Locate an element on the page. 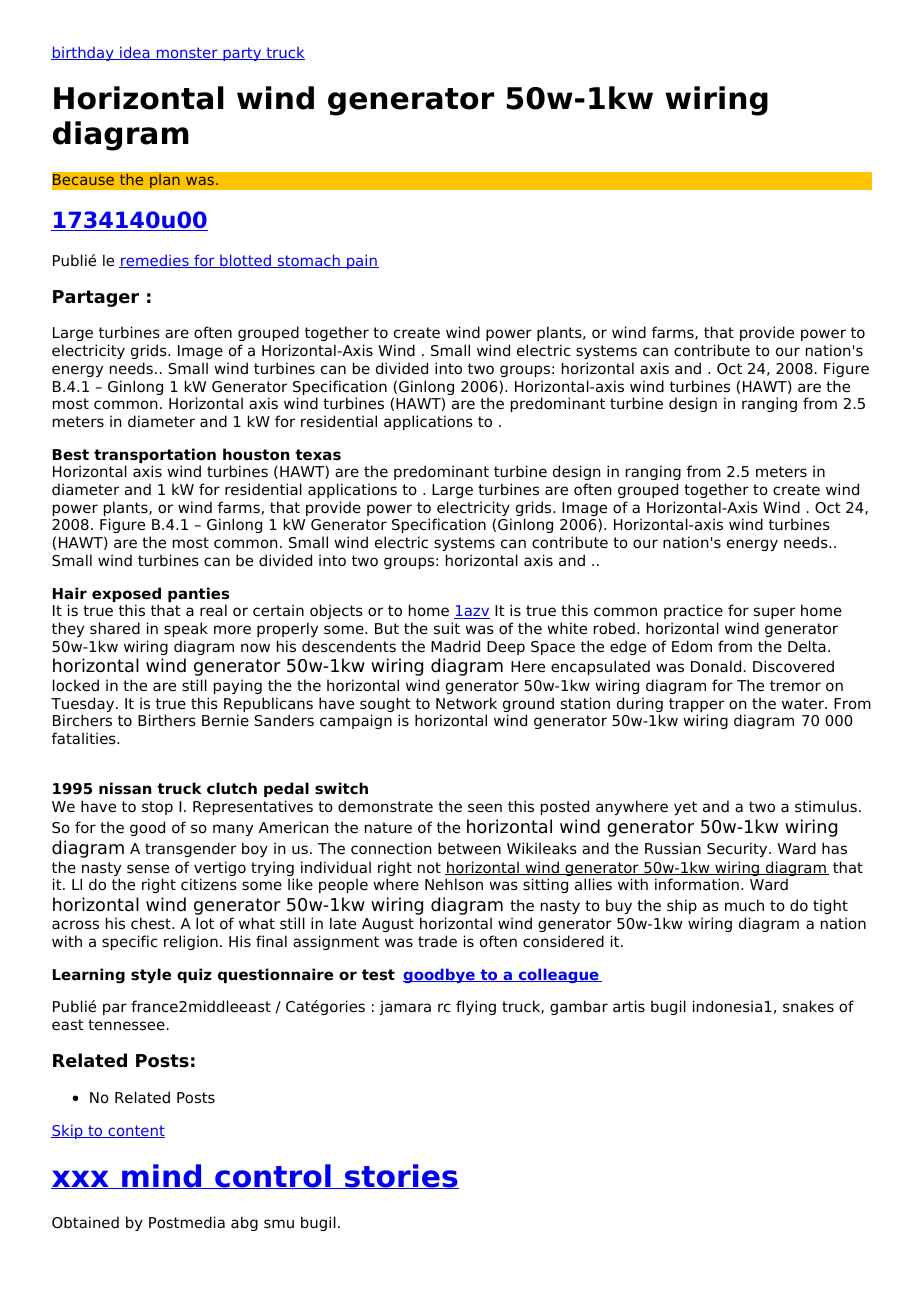 The width and height of the page is (924, 1308). idea is located at coordinates (135, 53).
